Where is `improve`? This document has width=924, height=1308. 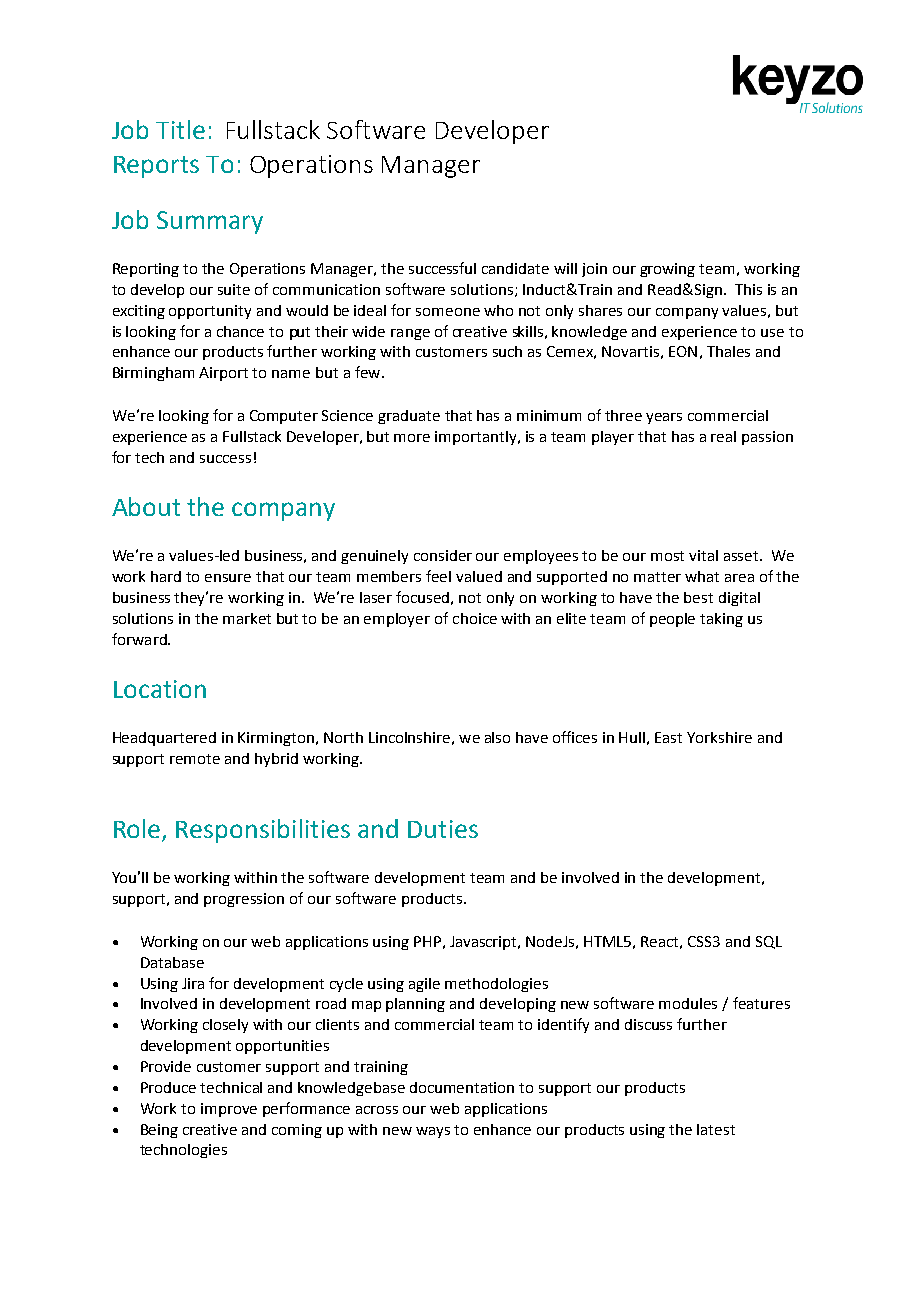 improve is located at coordinates (229, 1110).
